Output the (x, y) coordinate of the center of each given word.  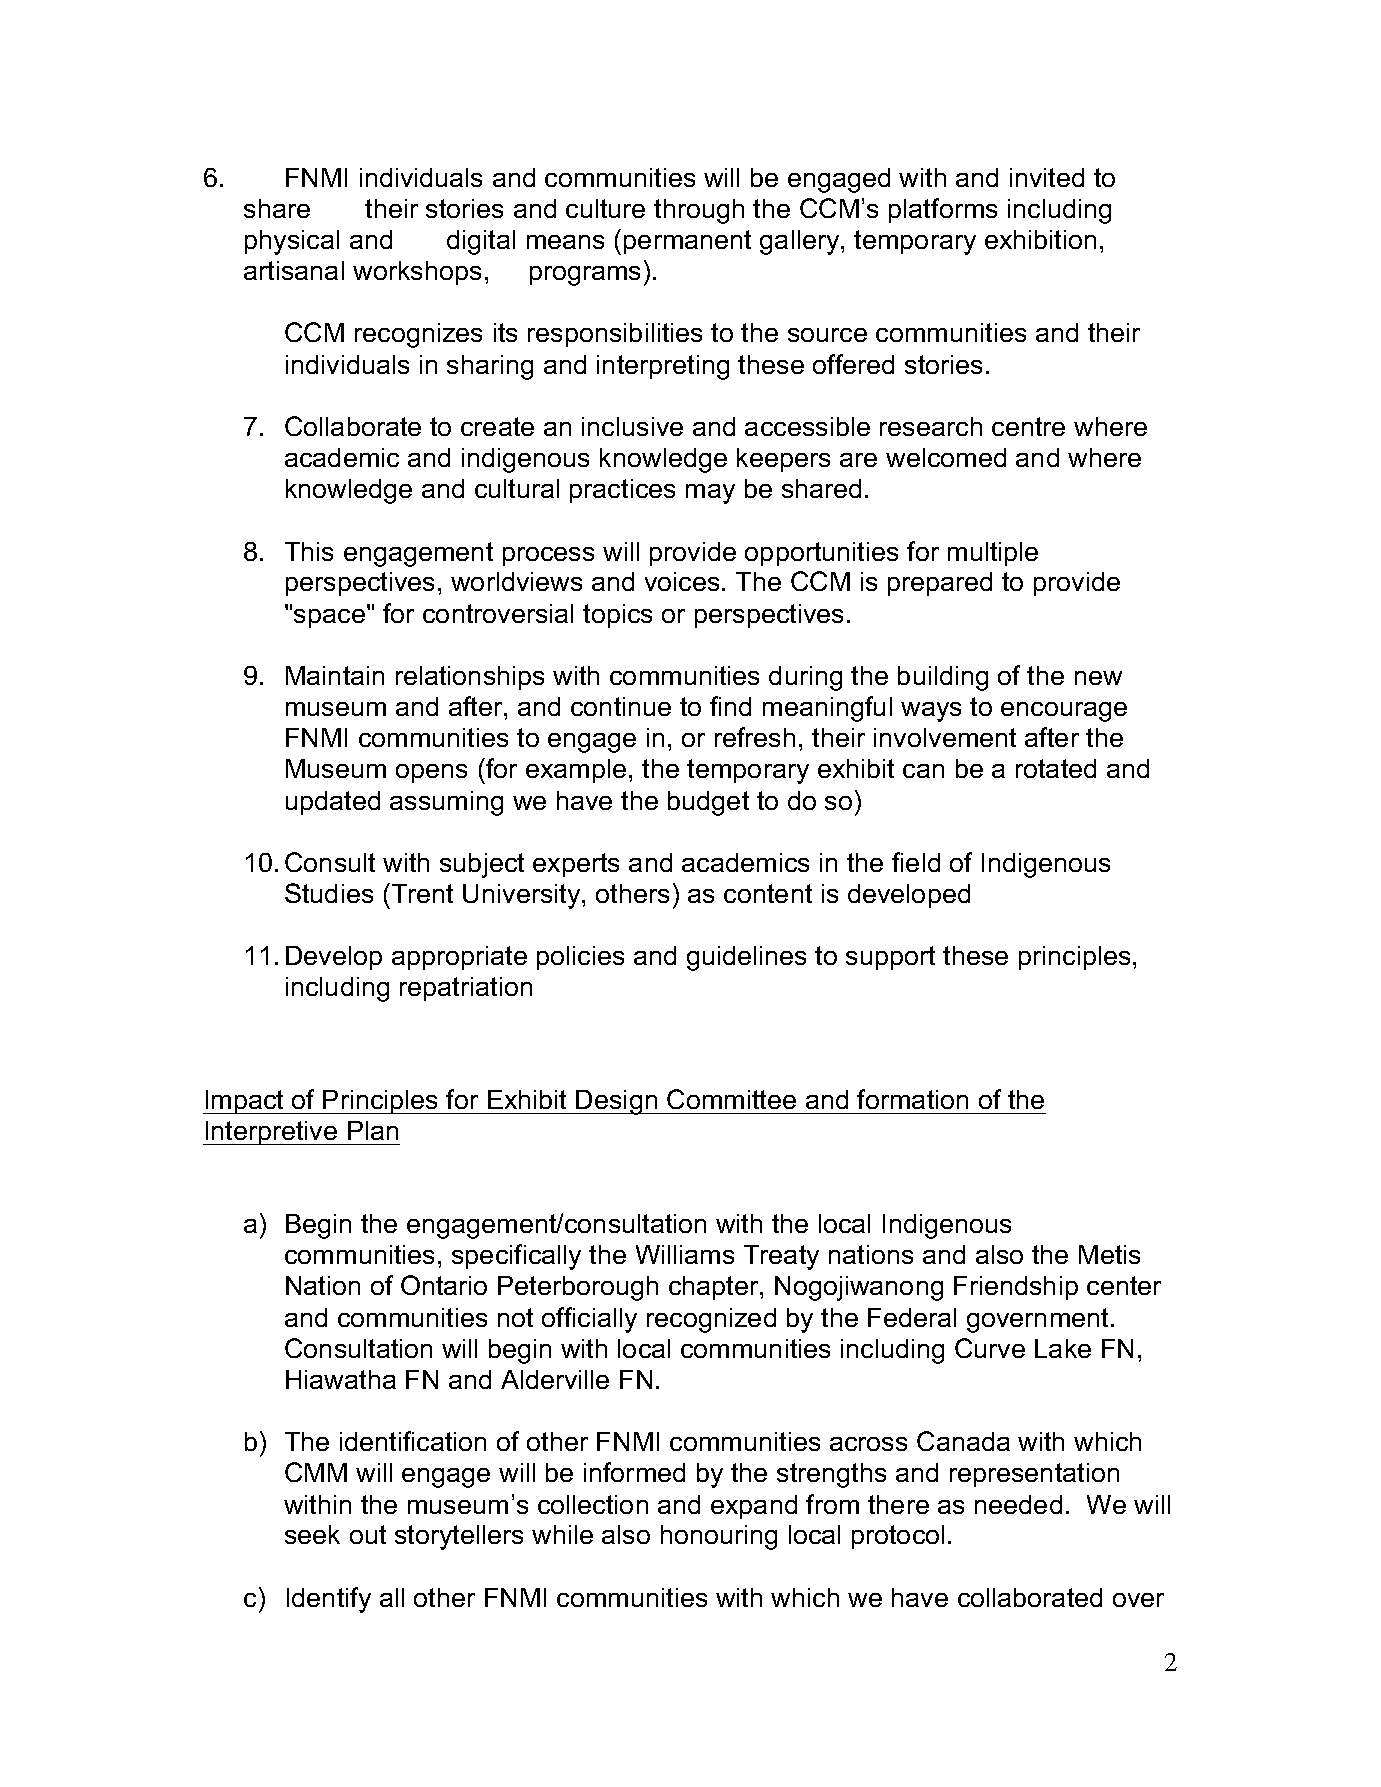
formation (912, 1099)
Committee (731, 1099)
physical (292, 242)
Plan (373, 1130)
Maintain (335, 675)
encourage (1064, 712)
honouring (719, 1537)
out (368, 1534)
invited (1047, 177)
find (730, 706)
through (699, 211)
